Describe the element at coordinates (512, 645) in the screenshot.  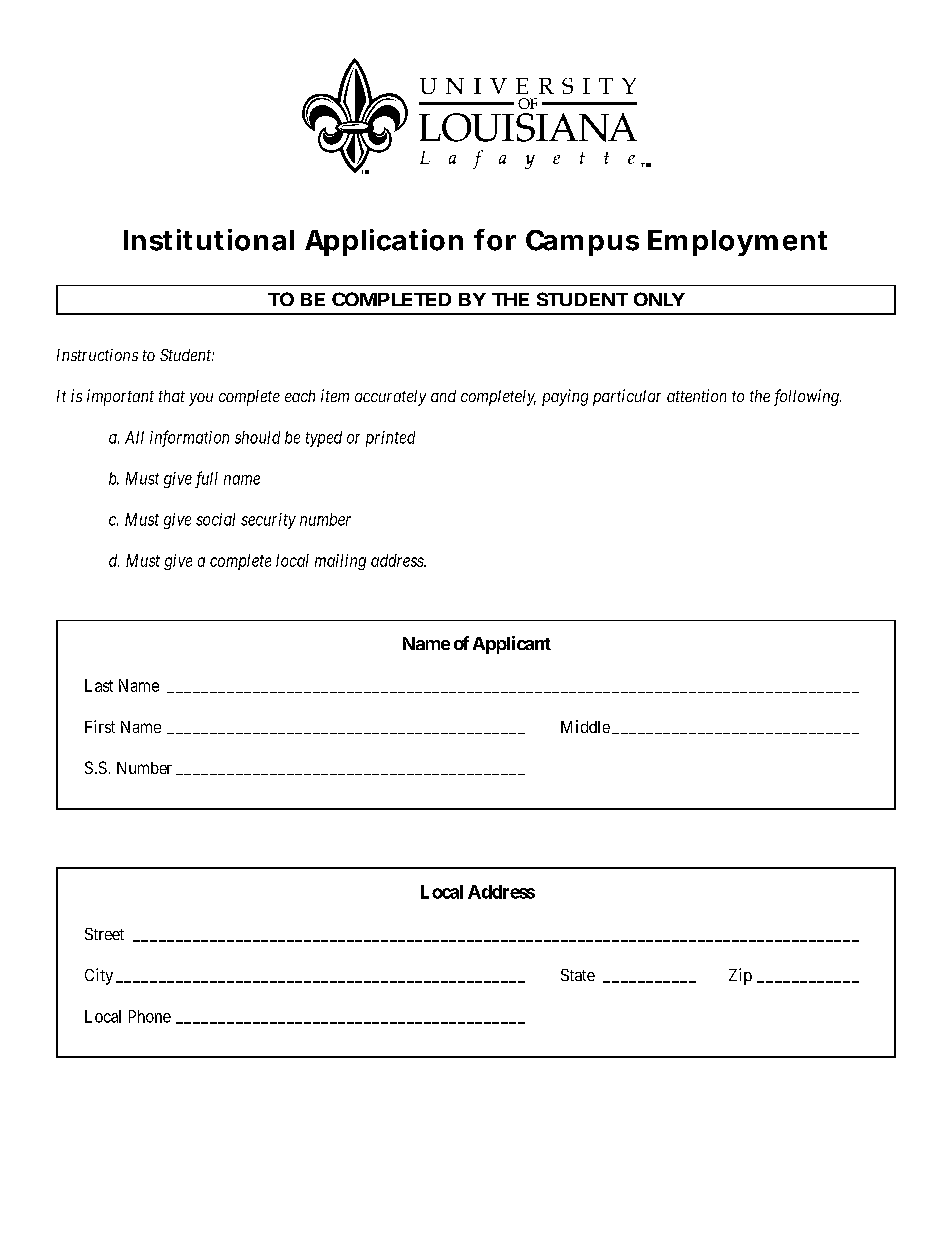
I see `Applicant` at that location.
